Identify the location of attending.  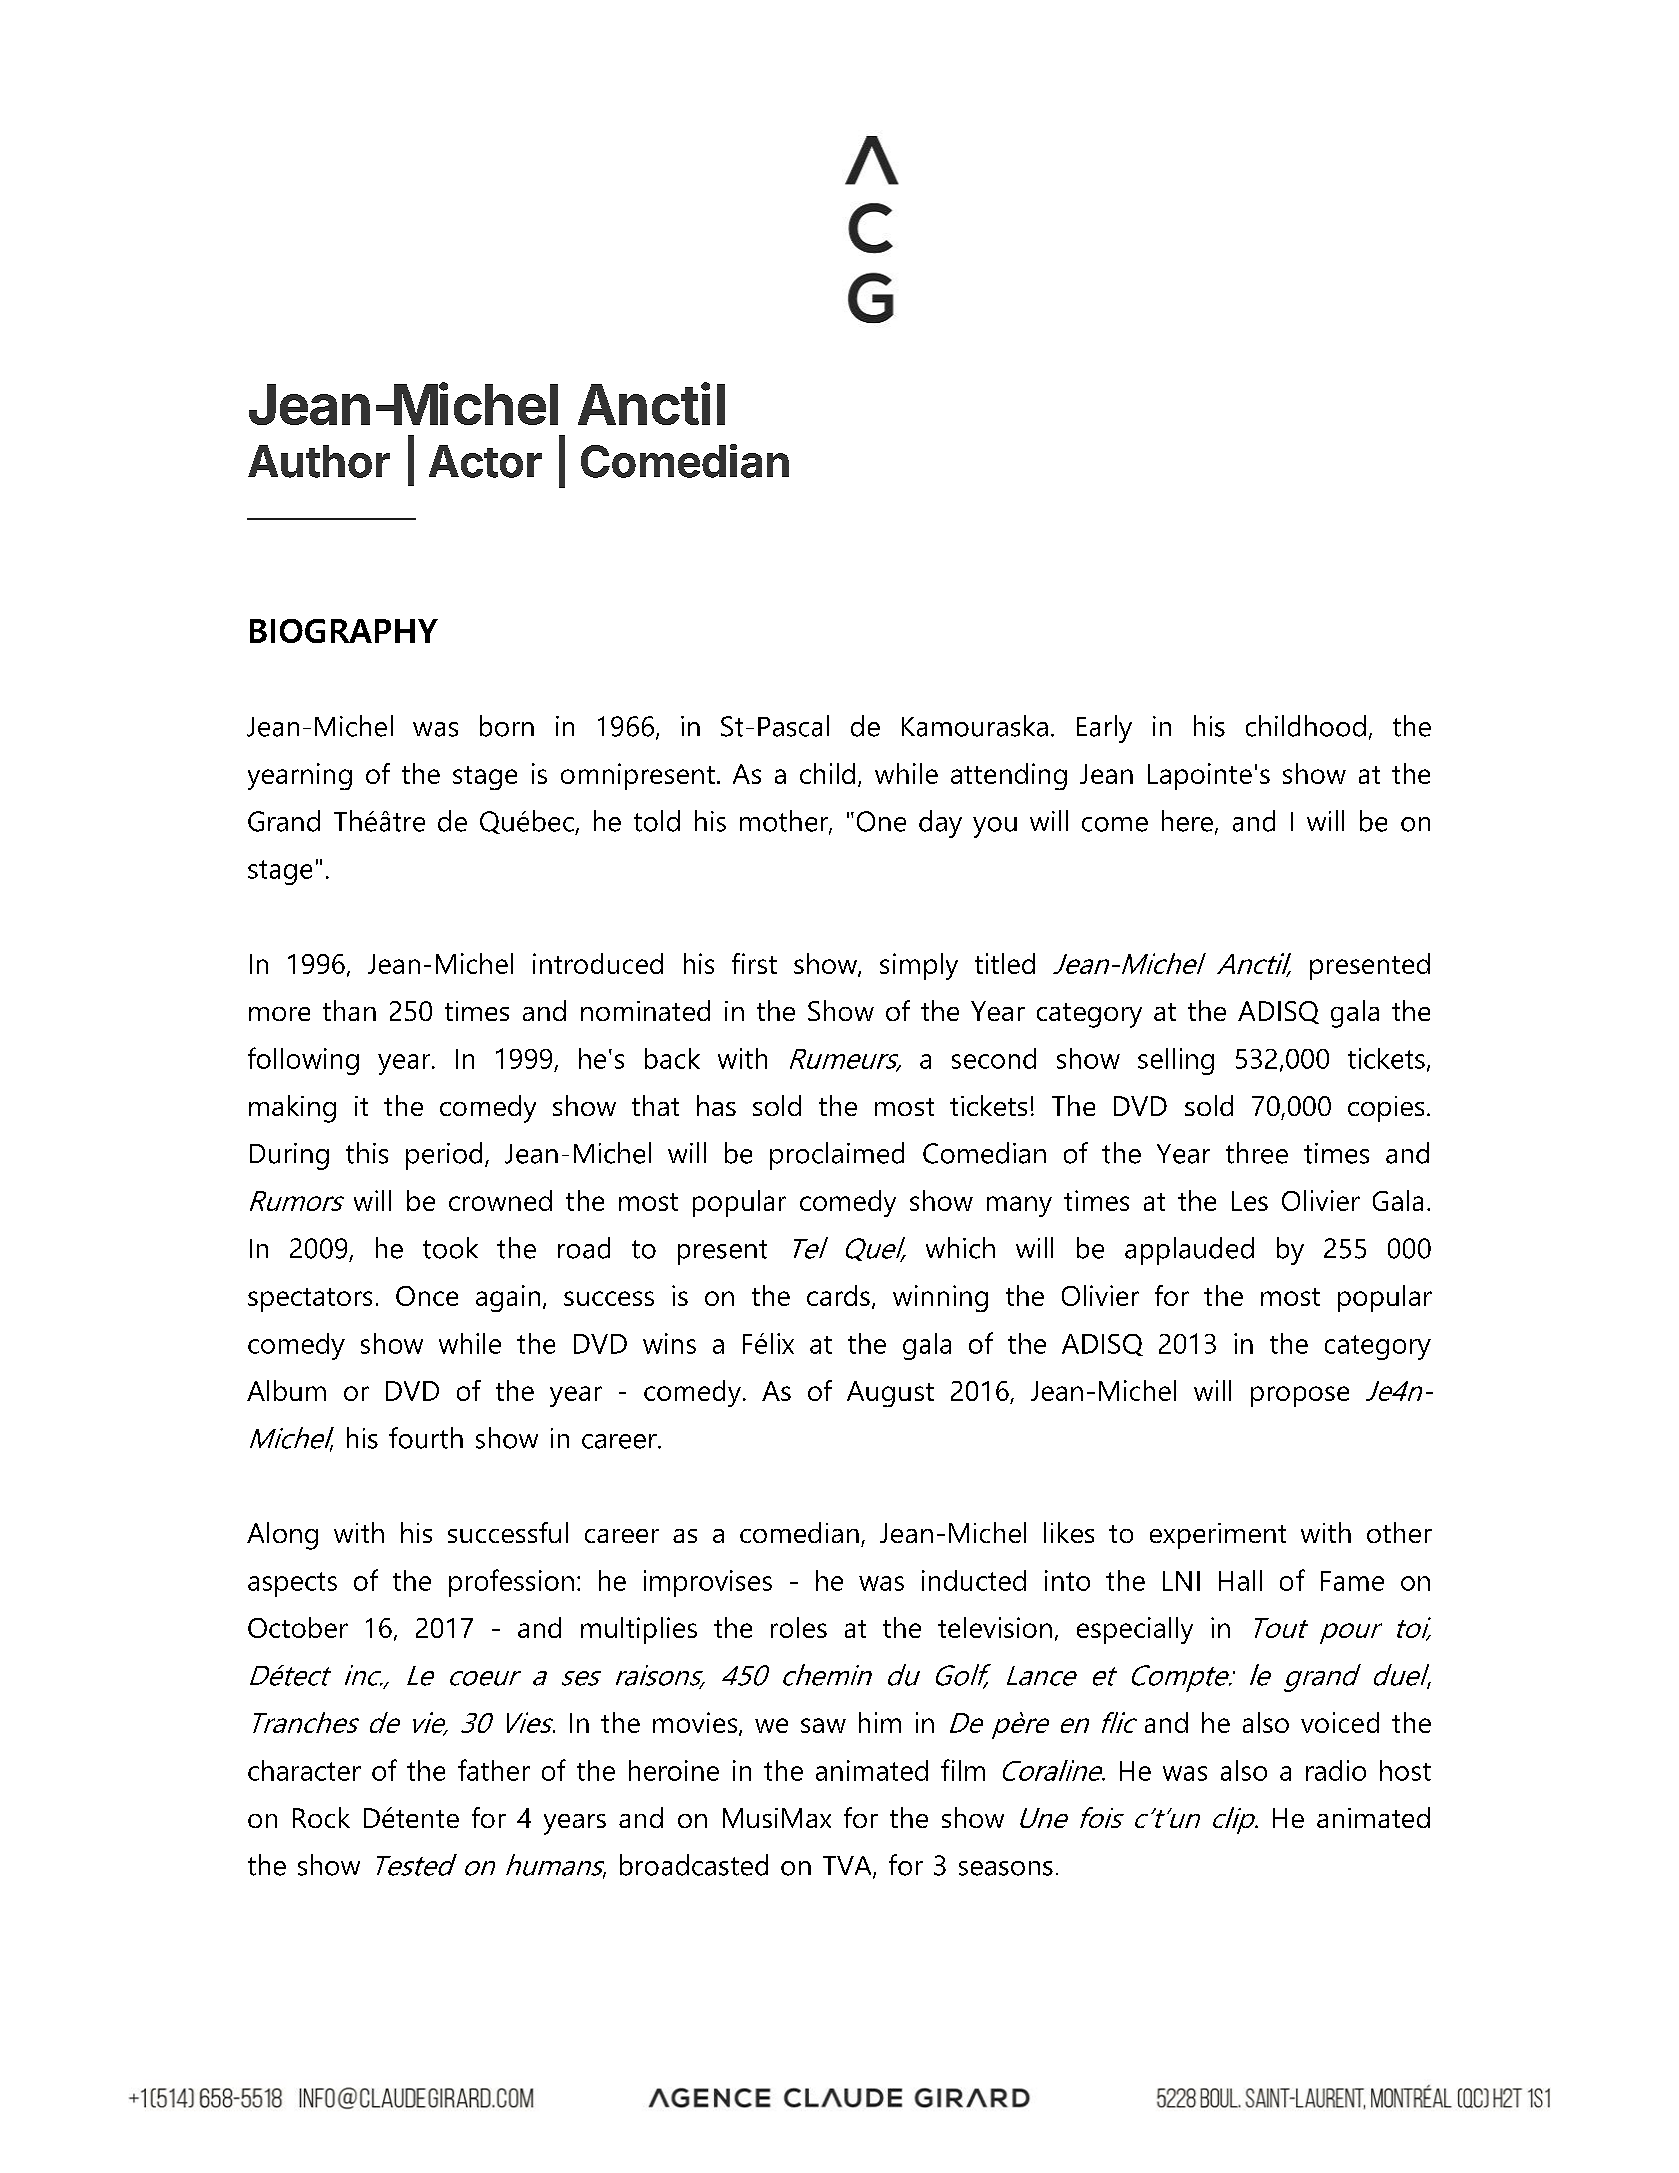
(1009, 776).
